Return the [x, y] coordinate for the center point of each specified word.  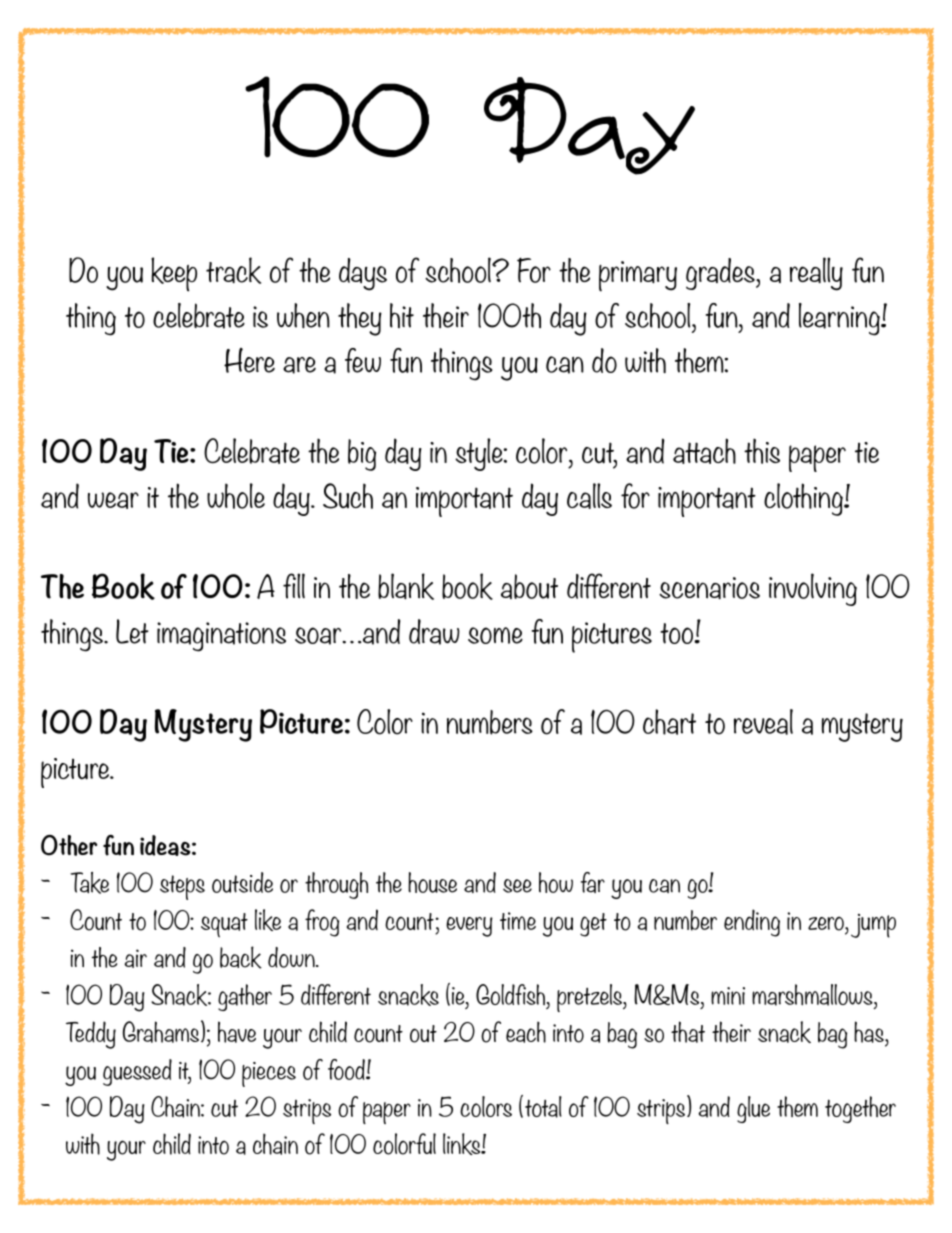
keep [174, 274]
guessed [137, 1072]
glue [753, 1109]
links [463, 1144]
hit [402, 315]
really [816, 274]
